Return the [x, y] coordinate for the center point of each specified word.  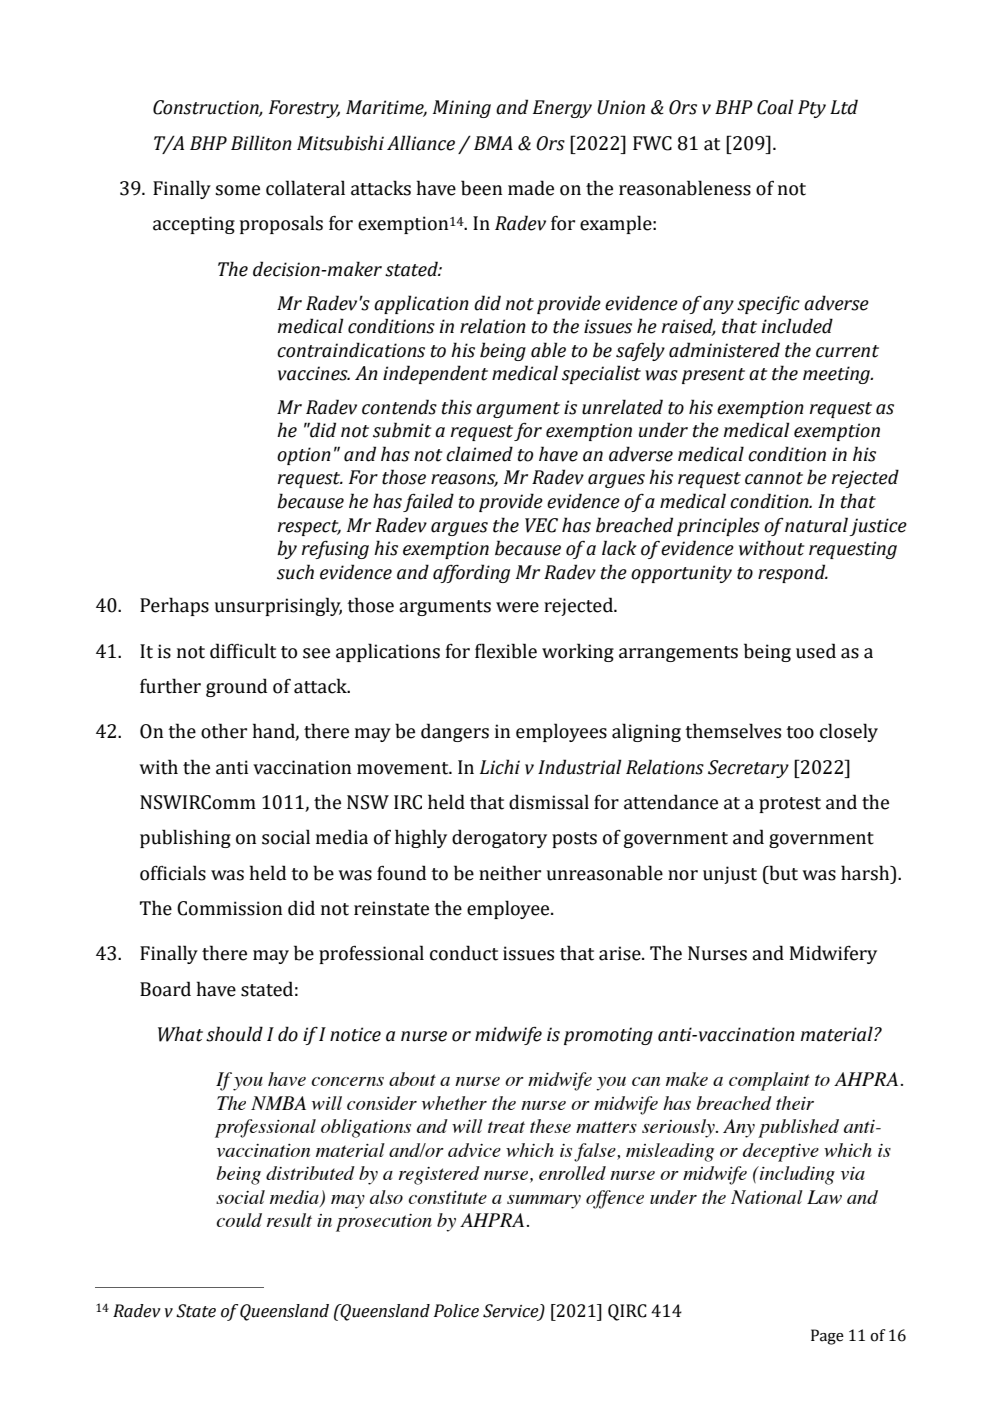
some [237, 190]
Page [827, 1337]
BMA [493, 143]
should [234, 1034]
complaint [769, 1081]
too [800, 732]
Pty [812, 109]
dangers [455, 732]
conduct [464, 953]
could [239, 1220]
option [304, 456]
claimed [479, 454]
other [224, 731]
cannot [774, 478]
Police [456, 1311]
